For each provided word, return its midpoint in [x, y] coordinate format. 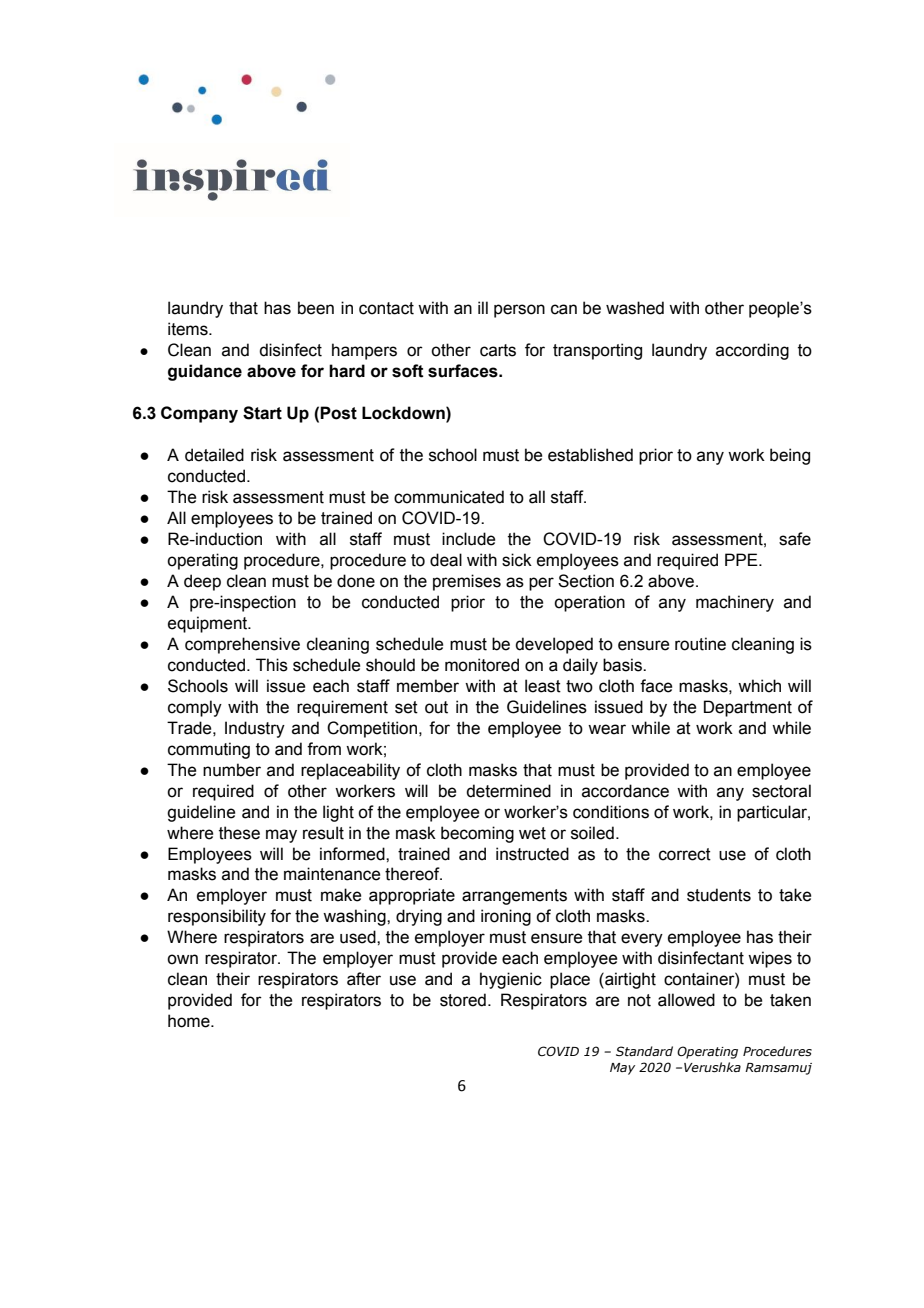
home [190, 1021]
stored [463, 1000]
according [752, 351]
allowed [686, 1000]
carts [498, 350]
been [316, 308]
